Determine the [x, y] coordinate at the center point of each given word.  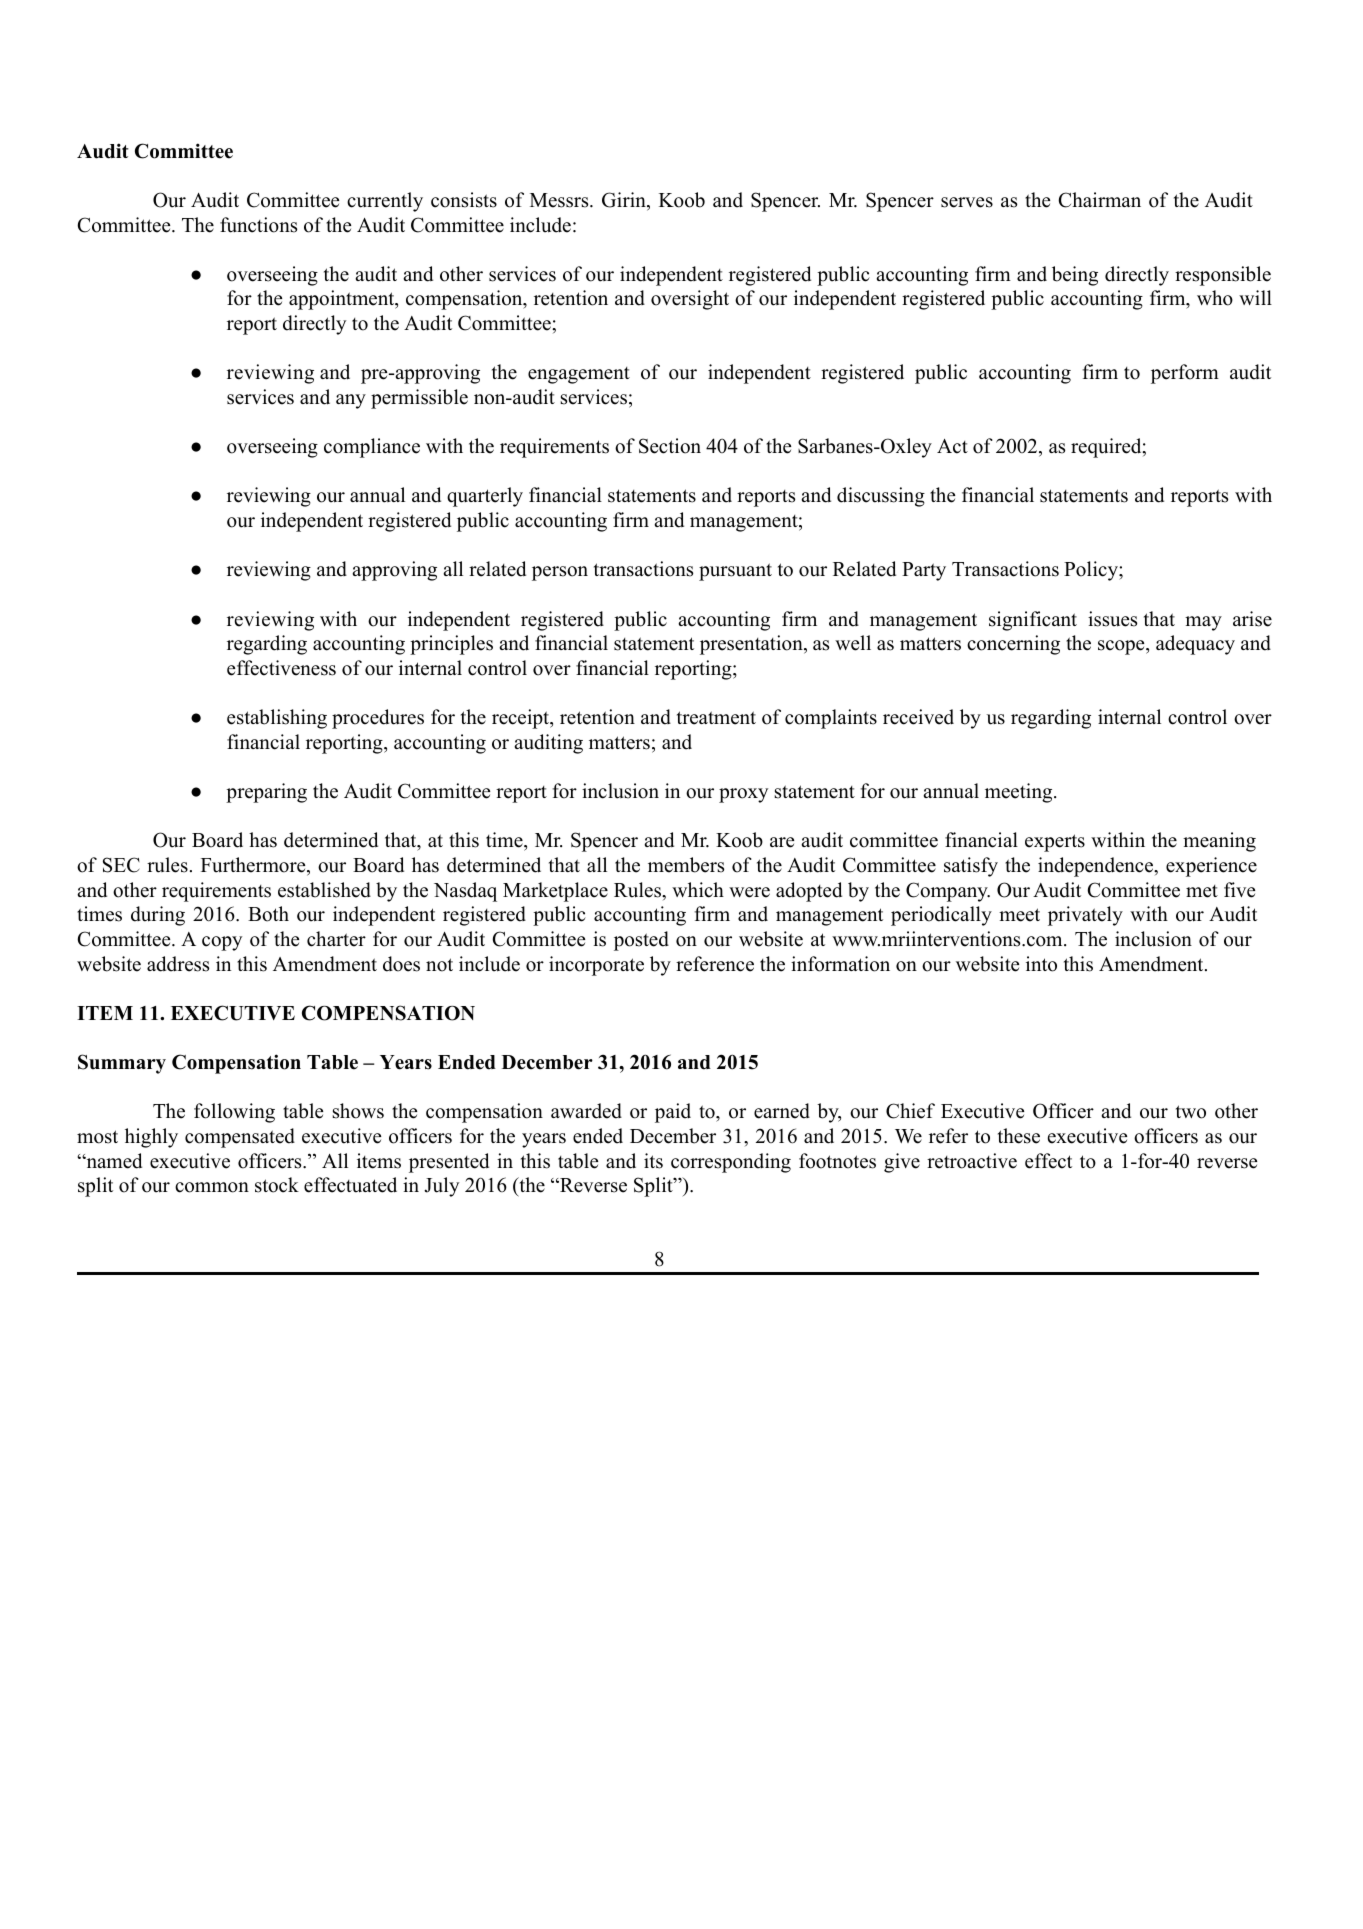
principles [451, 645]
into [1041, 964]
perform [1185, 374]
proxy [743, 795]
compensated [240, 1138]
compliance [372, 448]
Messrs [560, 200]
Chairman [1099, 200]
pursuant [735, 572]
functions [258, 225]
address [178, 964]
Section [670, 446]
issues [1112, 619]
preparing [266, 793]
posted [641, 941]
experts [1055, 843]
